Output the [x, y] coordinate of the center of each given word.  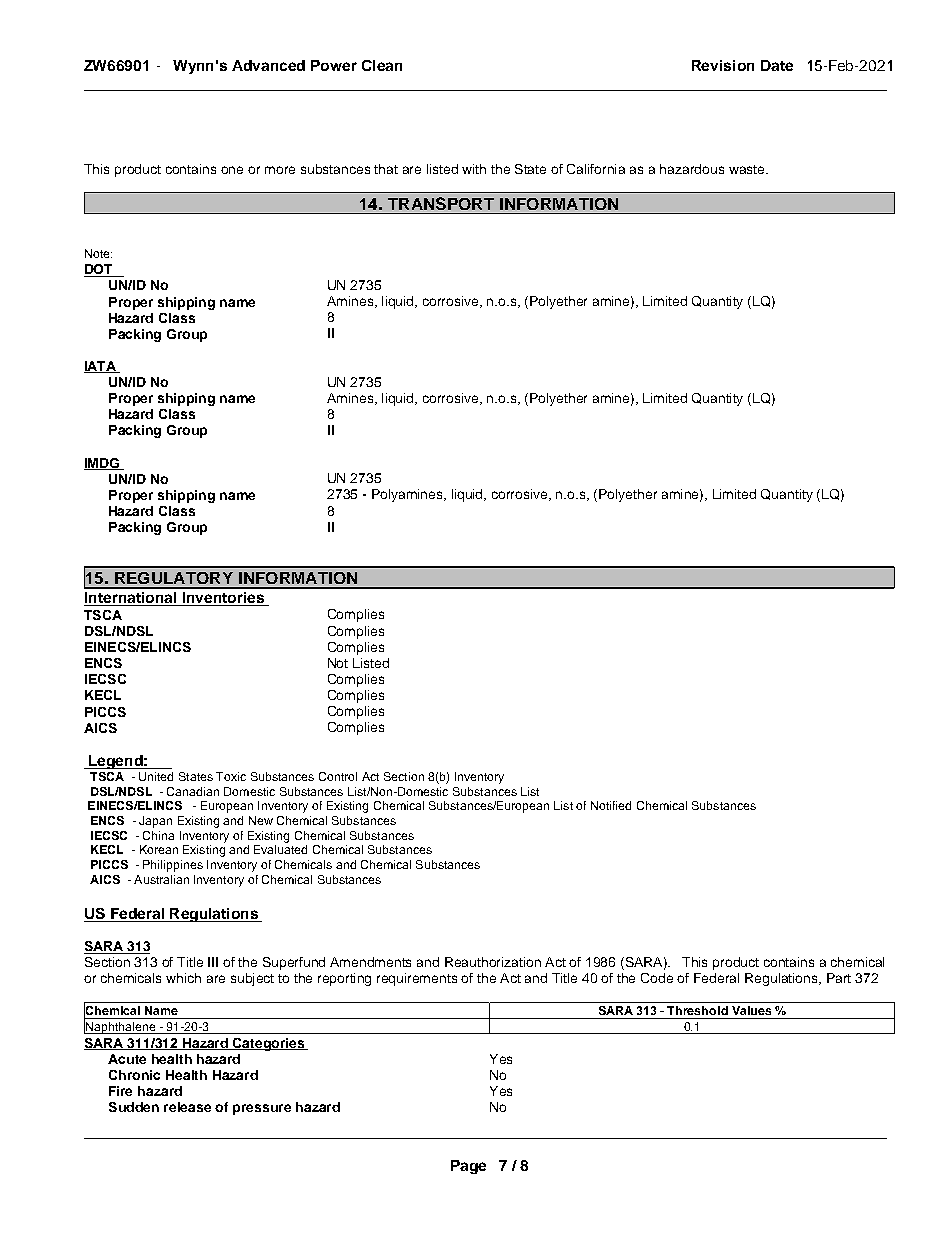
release [187, 1107]
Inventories [223, 599]
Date [777, 65]
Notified [611, 805]
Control [338, 776]
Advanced [268, 65]
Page [468, 1167]
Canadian [193, 791]
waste [748, 169]
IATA [101, 367]
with [474, 169]
